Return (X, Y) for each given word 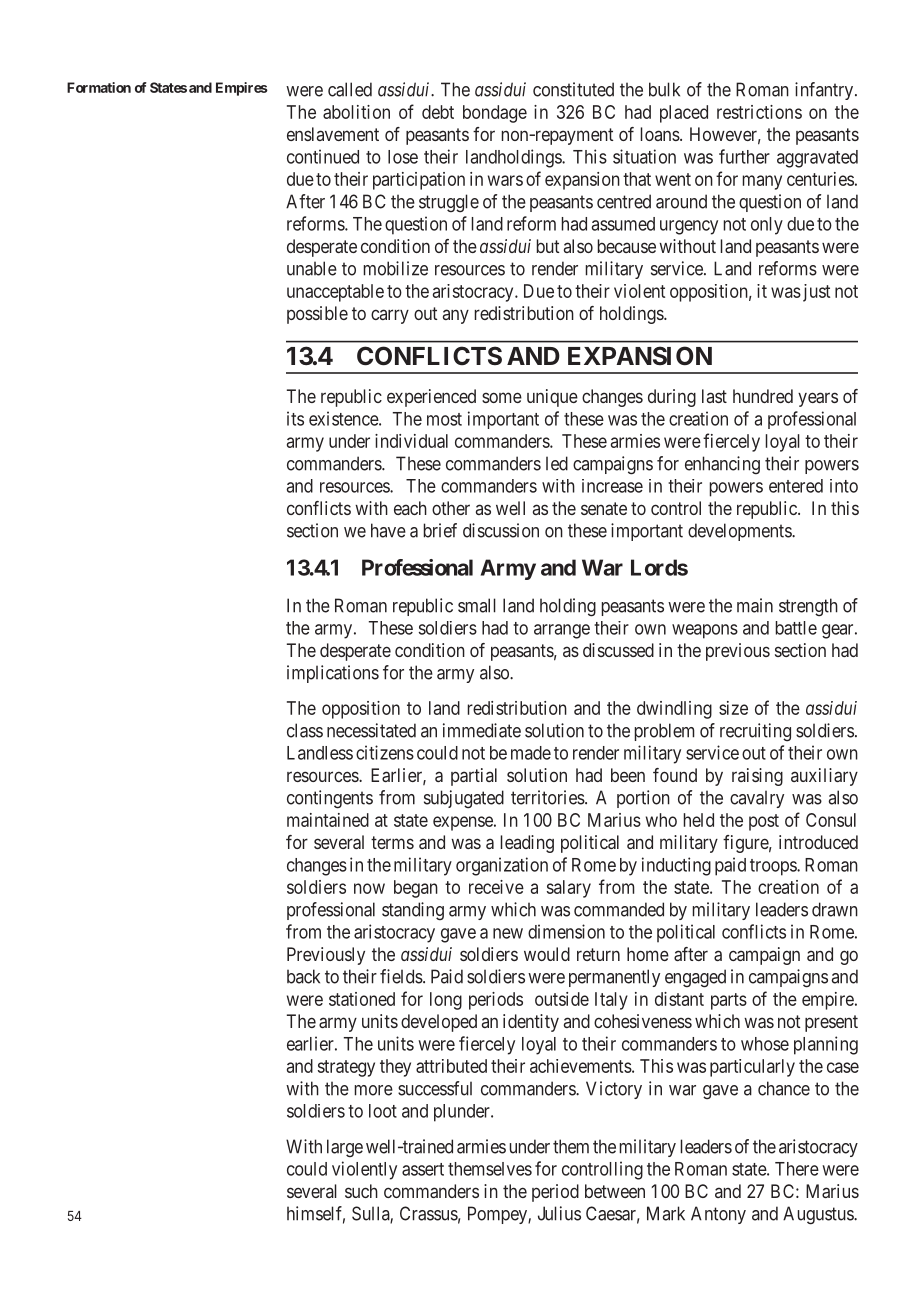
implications (333, 674)
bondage (495, 114)
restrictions (759, 112)
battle (796, 628)
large (345, 1148)
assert (423, 1169)
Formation (99, 87)
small (477, 605)
